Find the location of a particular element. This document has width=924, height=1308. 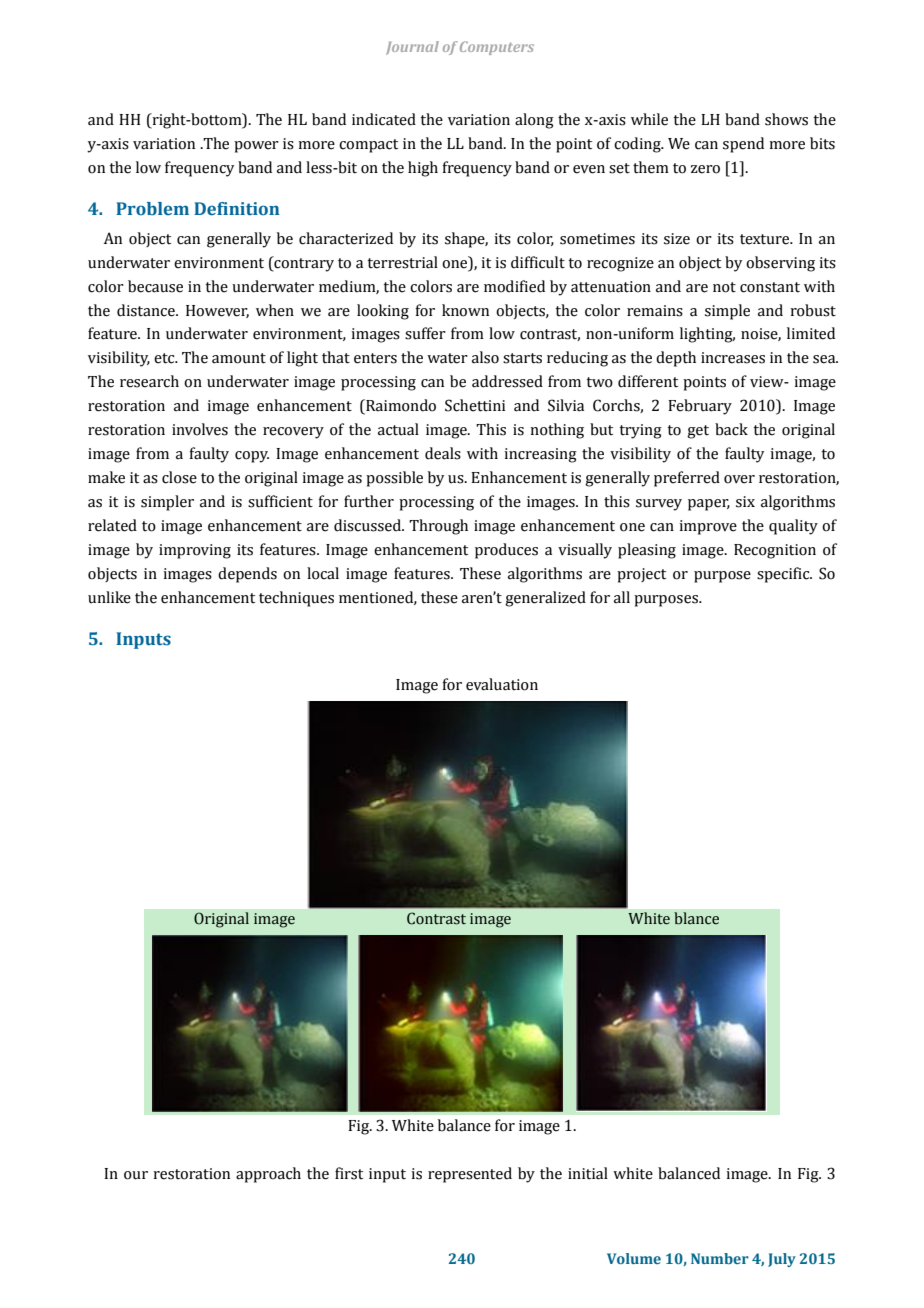

Volume is located at coordinates (634, 1258).
